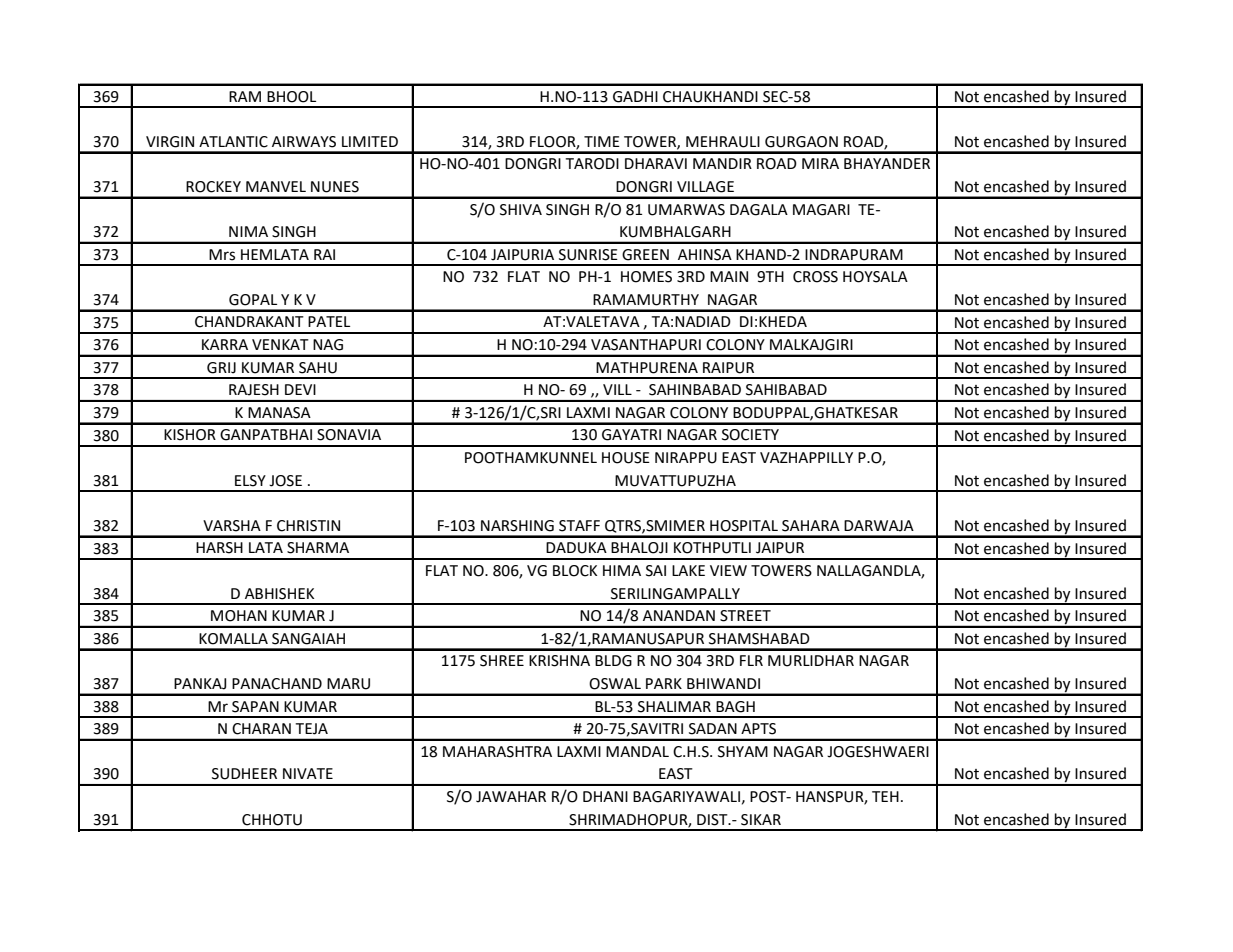 The height and width of the document is (952, 1233). Describe the element at coordinates (602, 141) in the document. I see `TIME` at that location.
